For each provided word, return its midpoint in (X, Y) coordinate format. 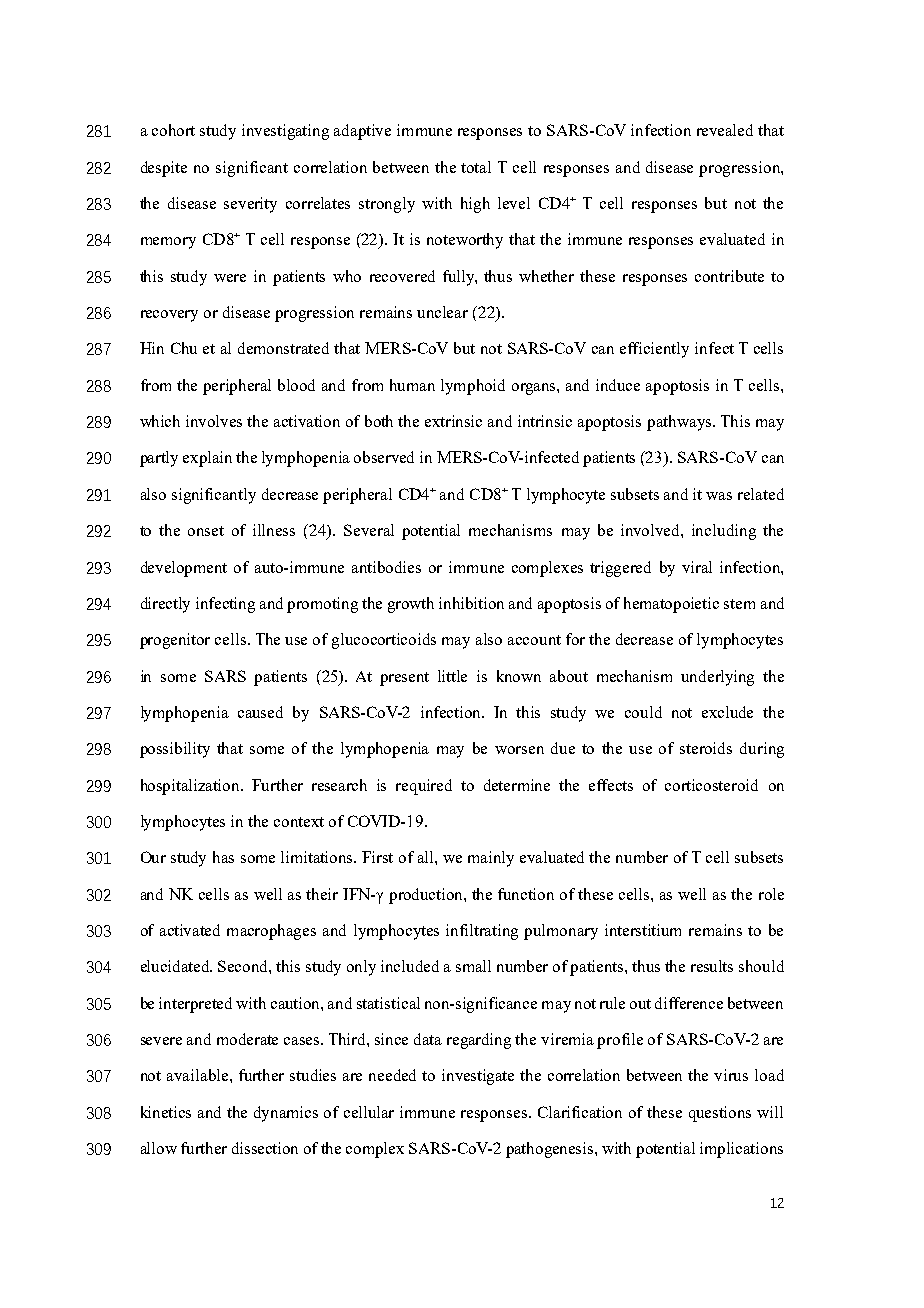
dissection (265, 1148)
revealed (725, 130)
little (452, 676)
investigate (478, 1077)
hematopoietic (671, 605)
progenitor (175, 641)
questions (720, 1114)
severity (250, 205)
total (476, 167)
